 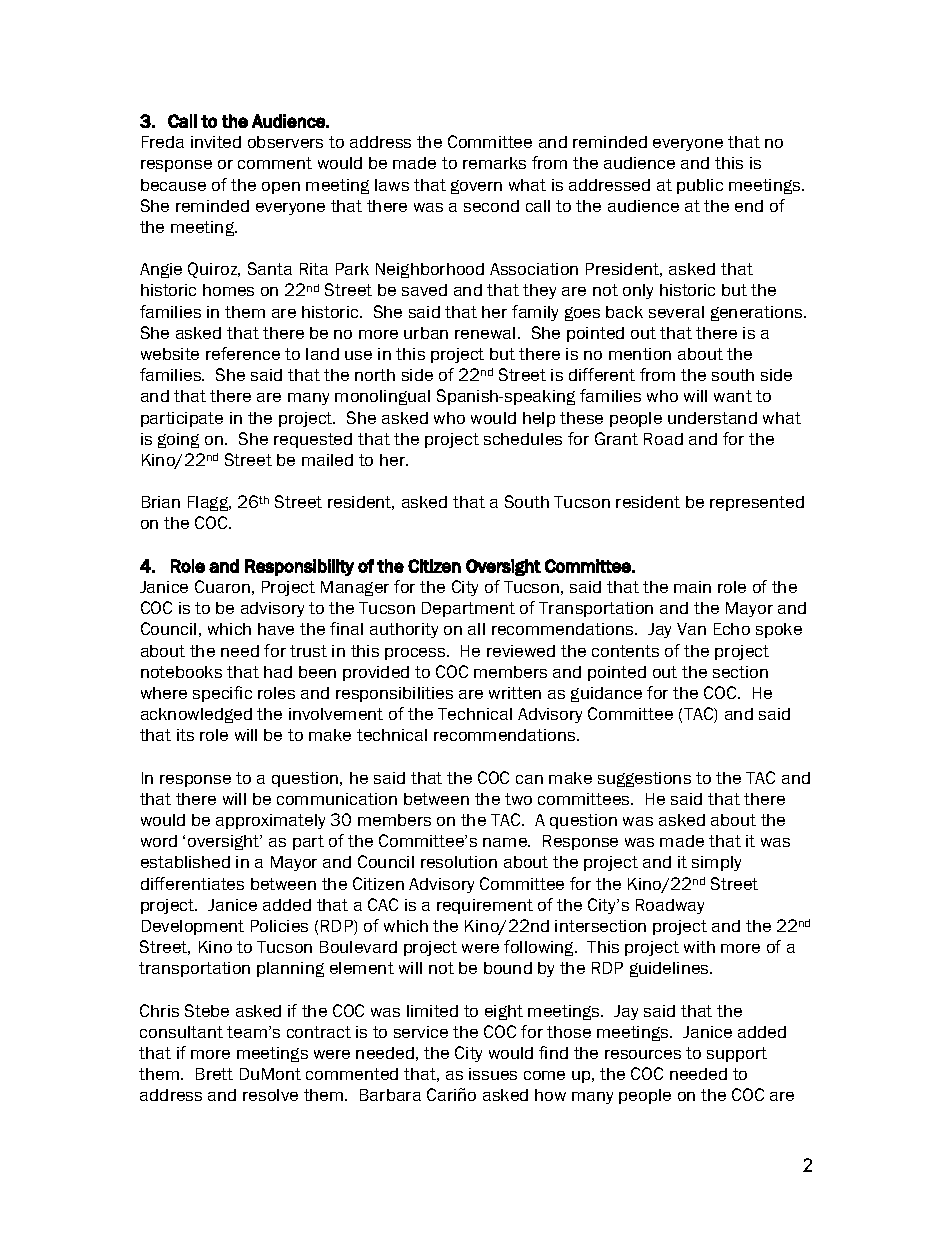 I want to click on authority, so click(x=404, y=630).
